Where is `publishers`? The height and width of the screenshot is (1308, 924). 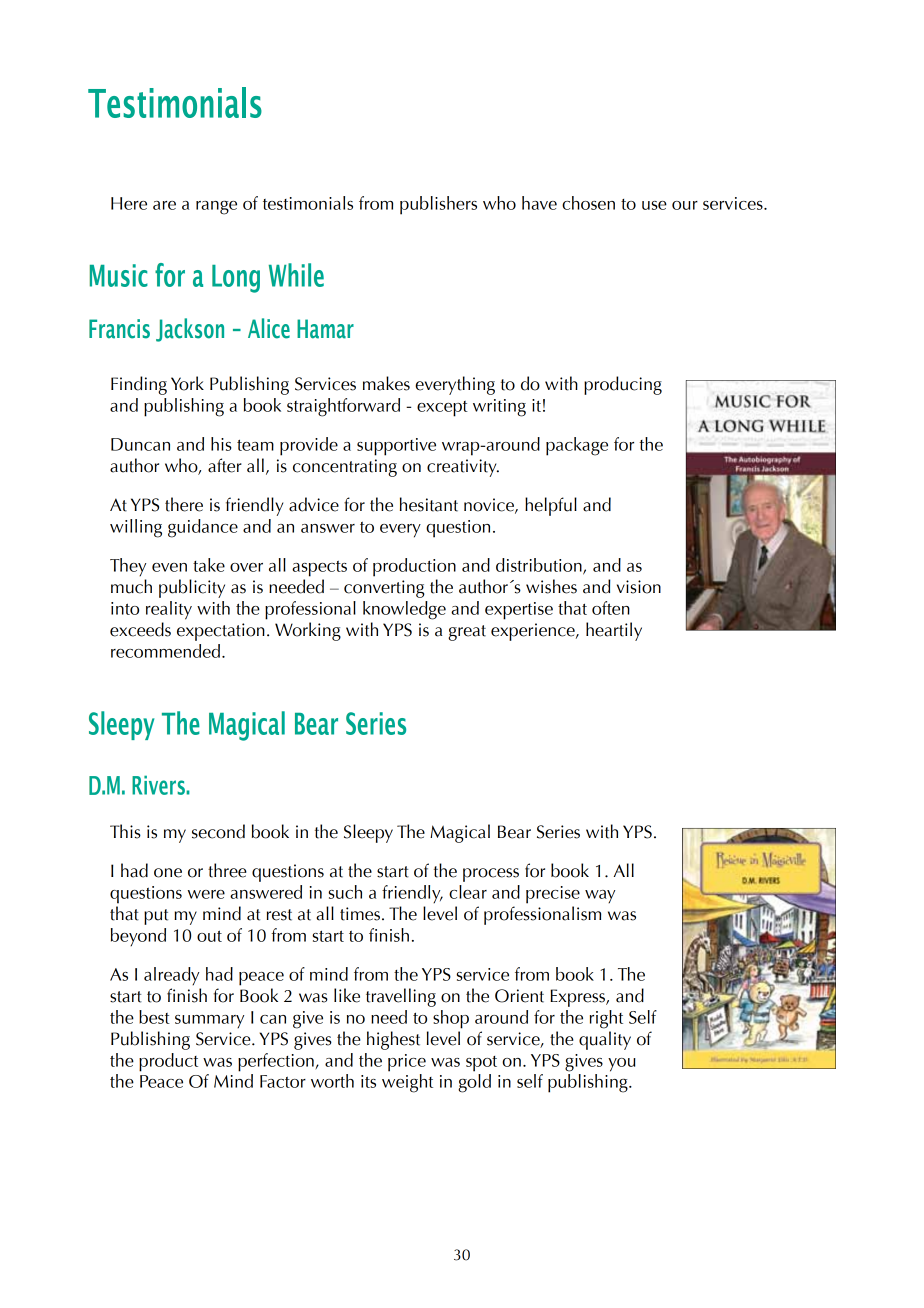
publishers is located at coordinates (438, 205).
